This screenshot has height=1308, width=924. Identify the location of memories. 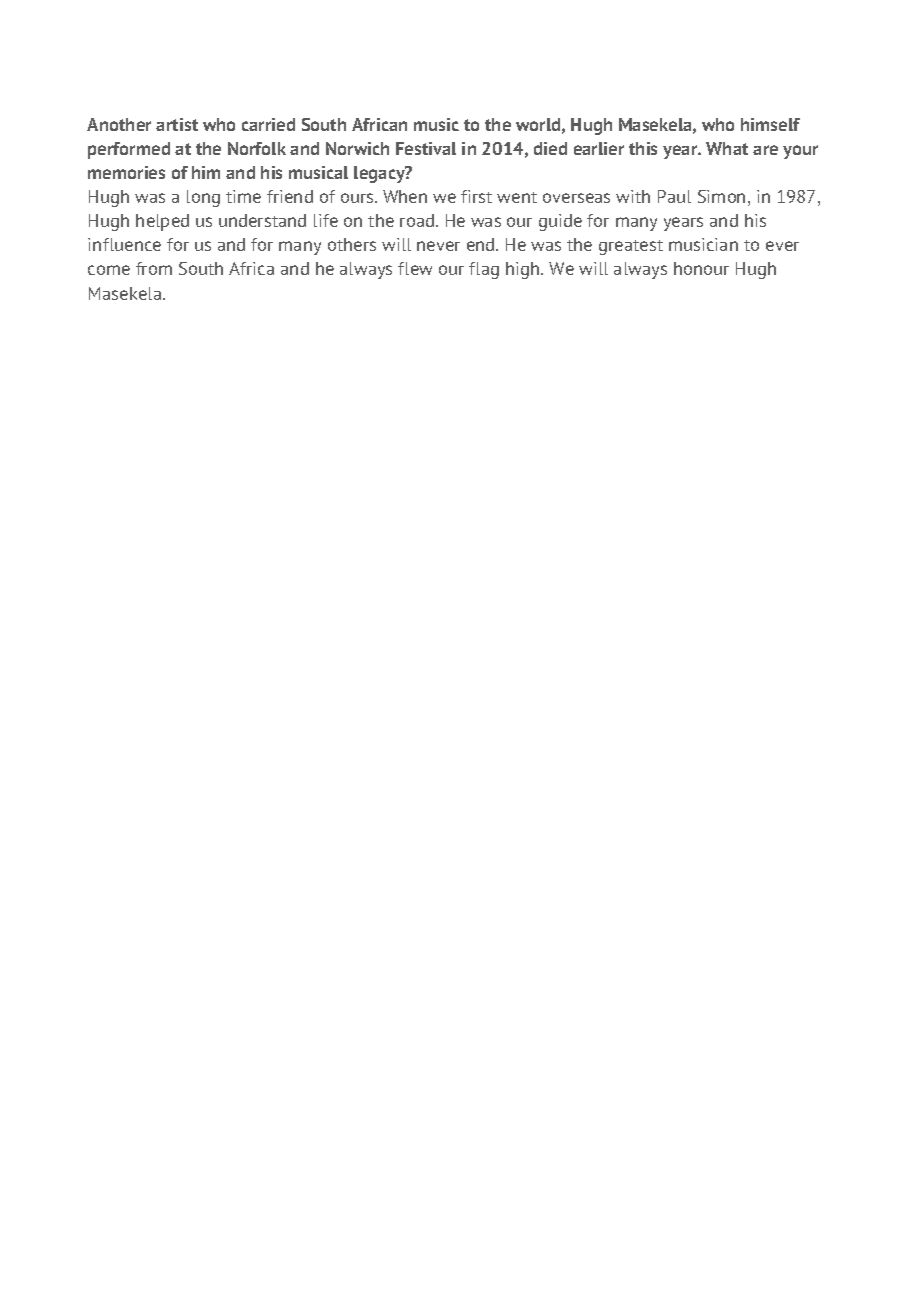
(126, 172).
